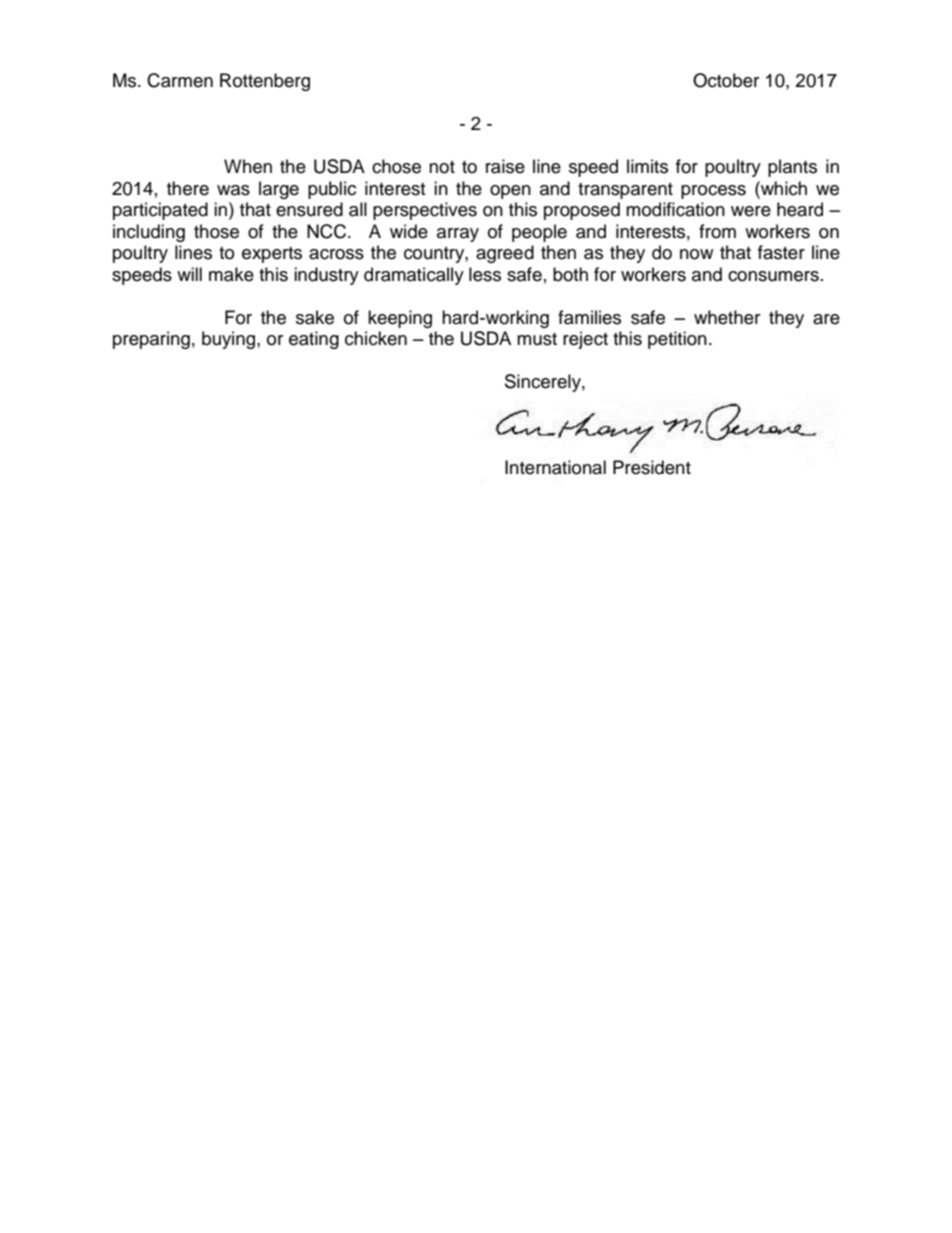 The height and width of the screenshot is (1233, 952). I want to click on International, so click(555, 467).
